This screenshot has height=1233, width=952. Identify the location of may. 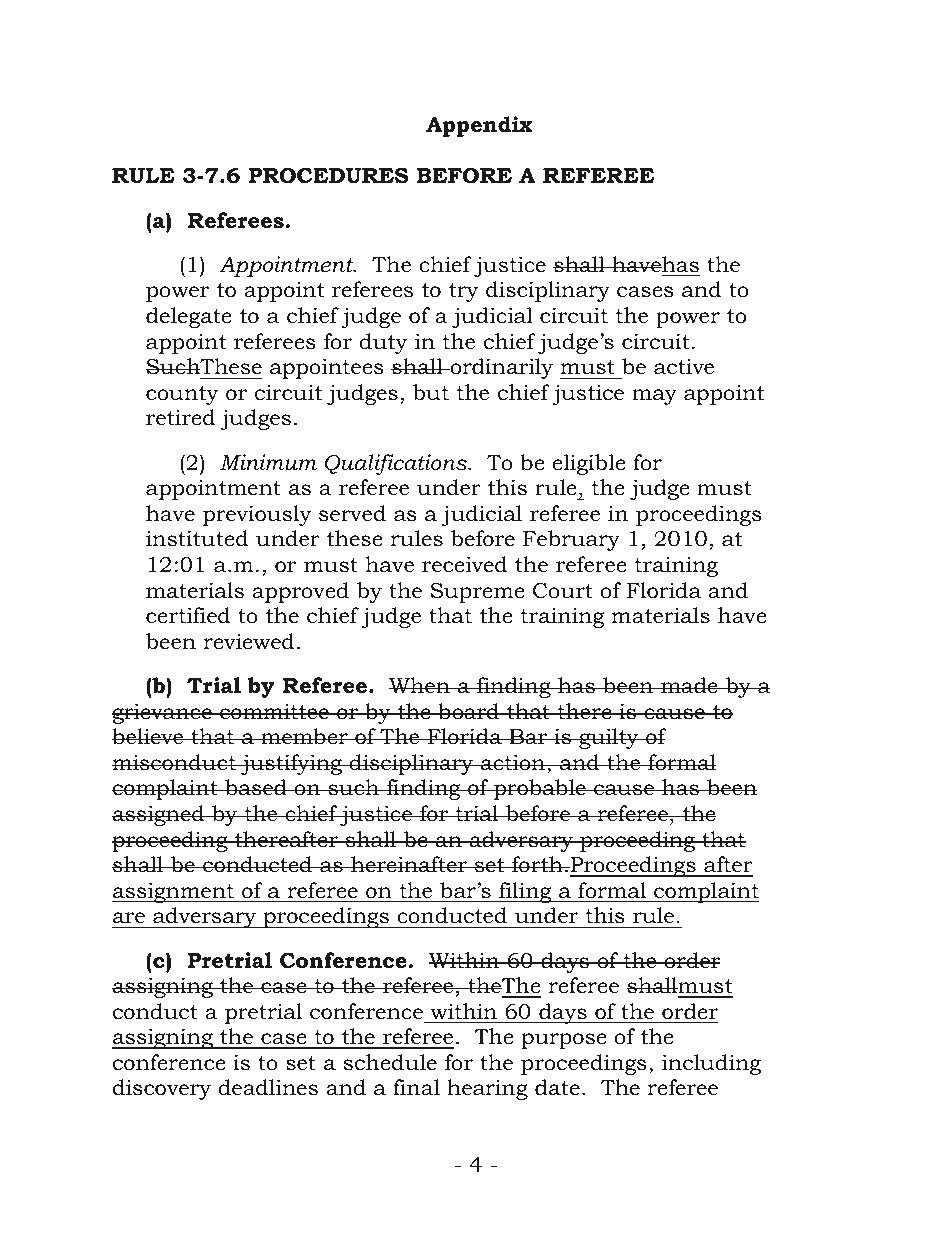
(654, 397).
